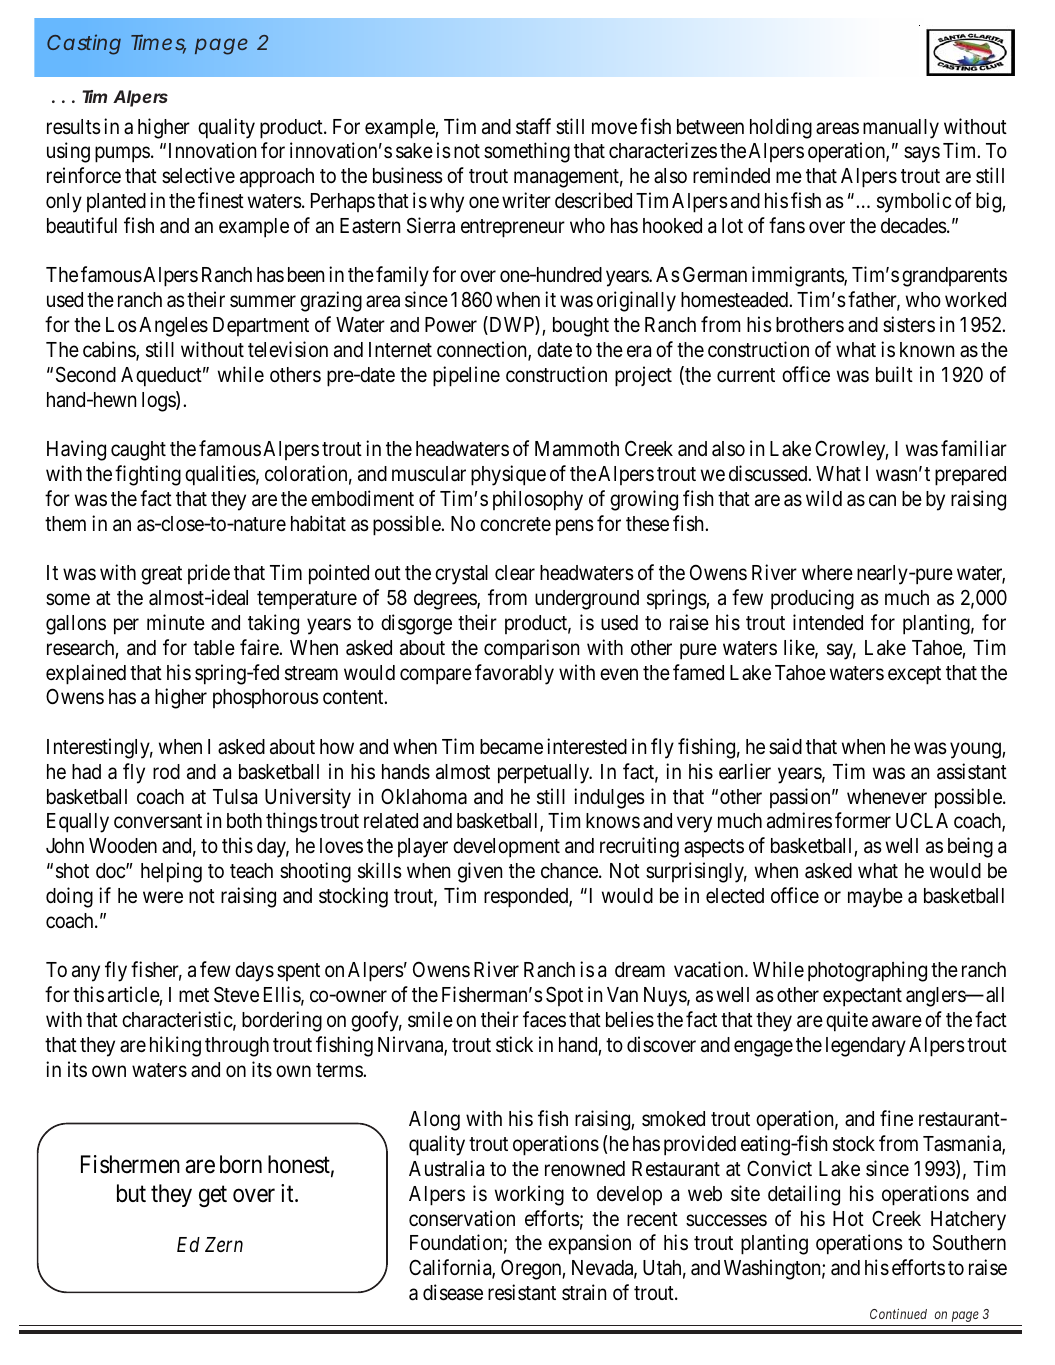  I want to click on Spot, so click(564, 996).
